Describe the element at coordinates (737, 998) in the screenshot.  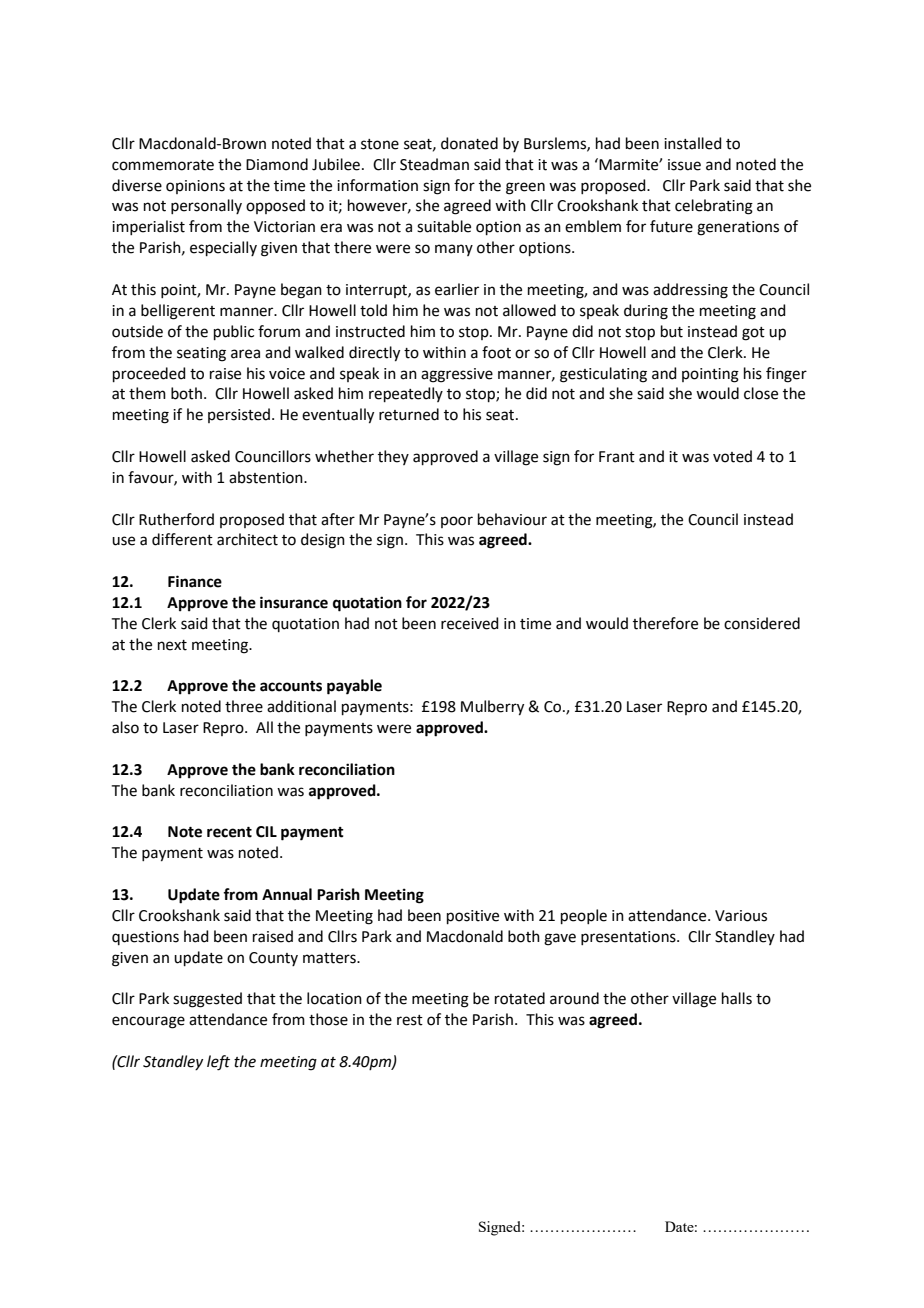
I see `halls` at that location.
